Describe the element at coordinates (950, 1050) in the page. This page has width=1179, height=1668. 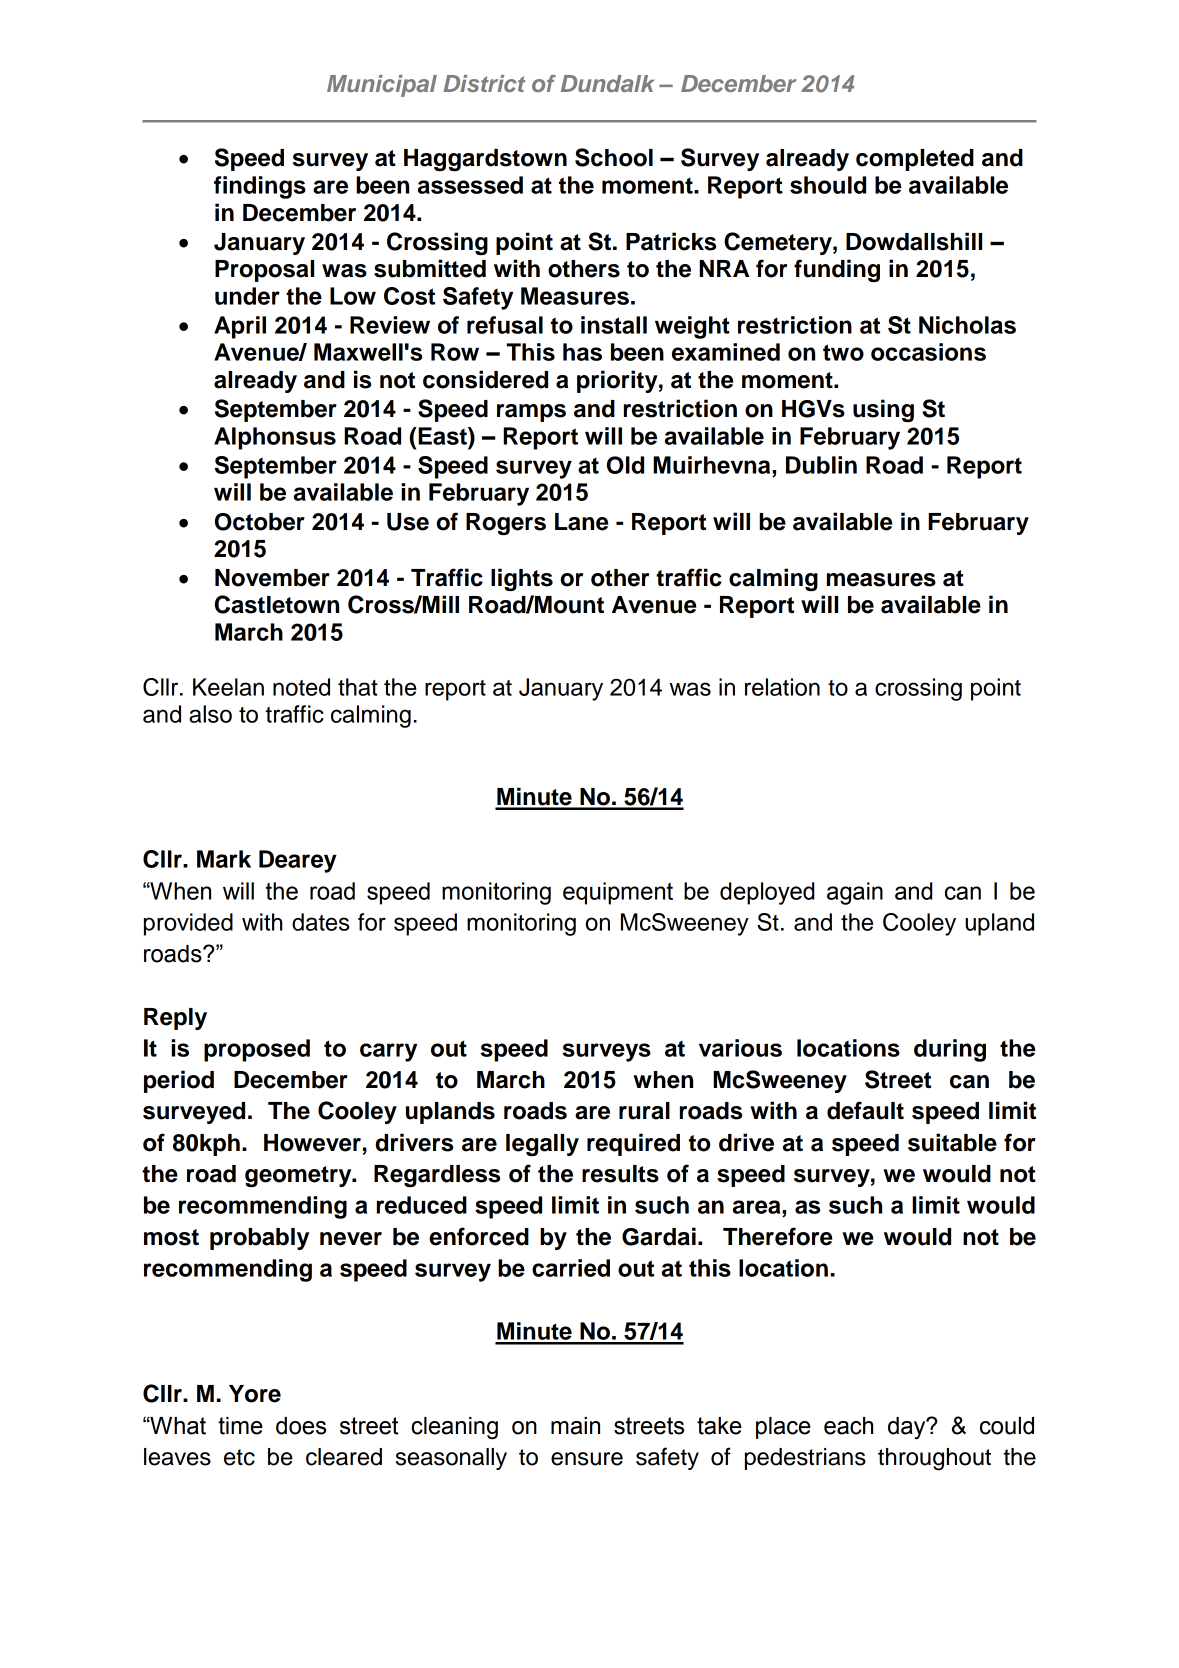
I see `during` at that location.
